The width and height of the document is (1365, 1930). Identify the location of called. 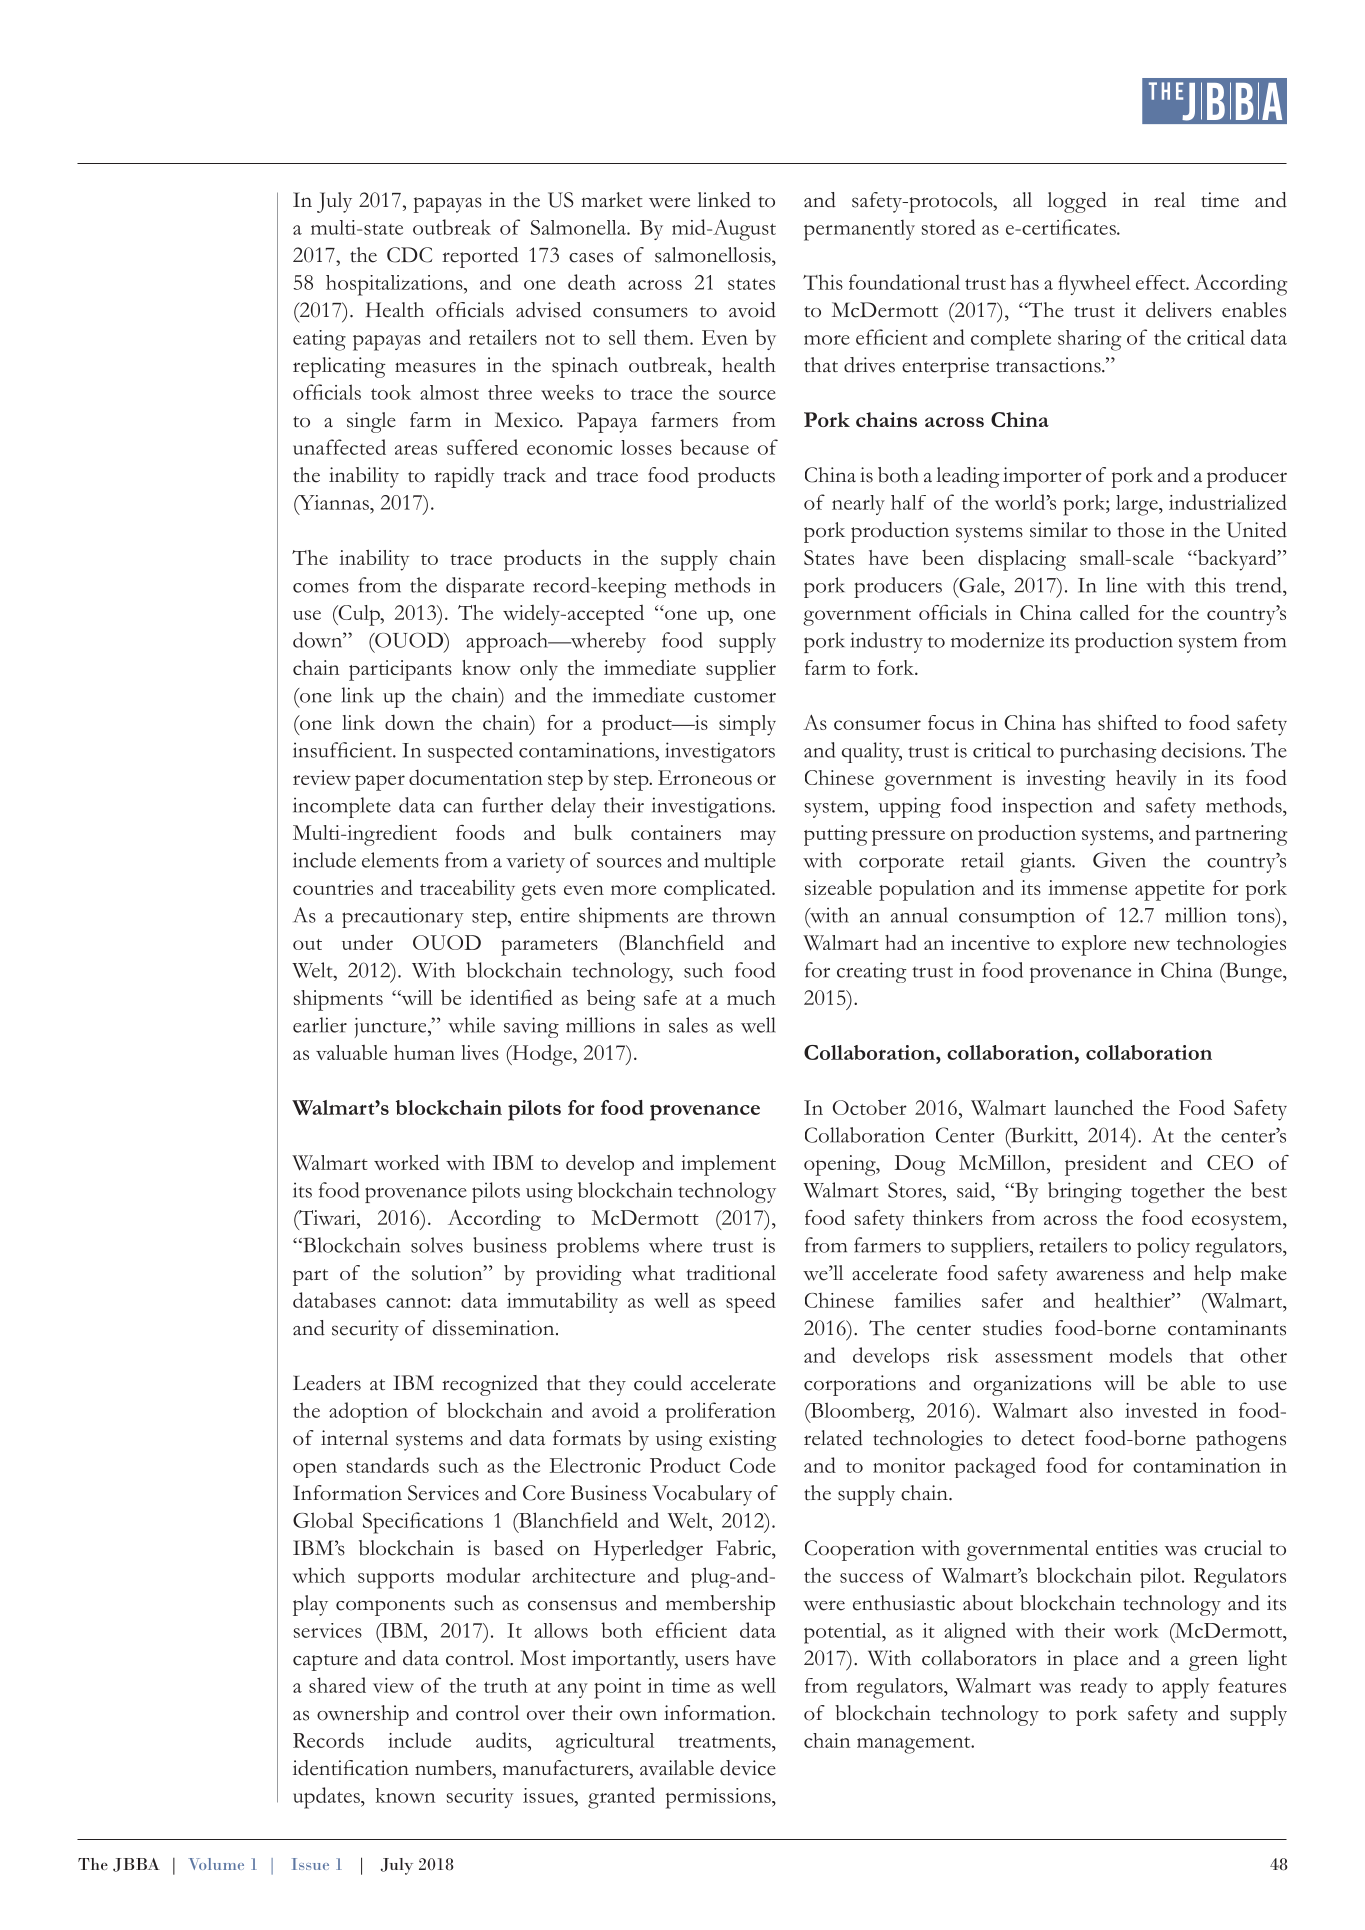
(1104, 612).
